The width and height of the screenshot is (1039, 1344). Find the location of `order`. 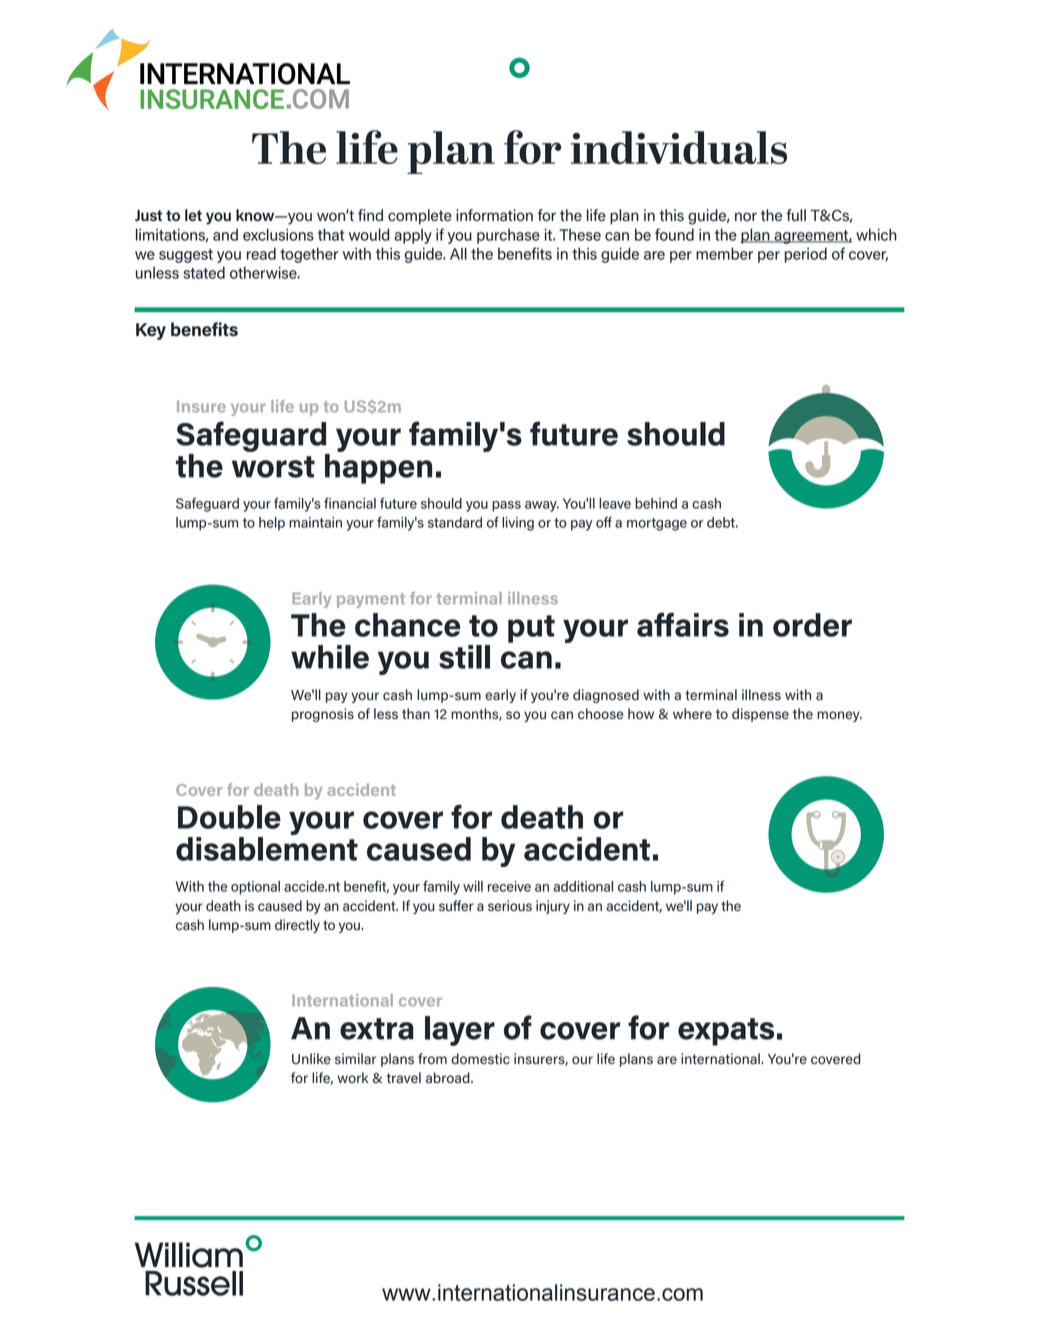

order is located at coordinates (812, 625).
